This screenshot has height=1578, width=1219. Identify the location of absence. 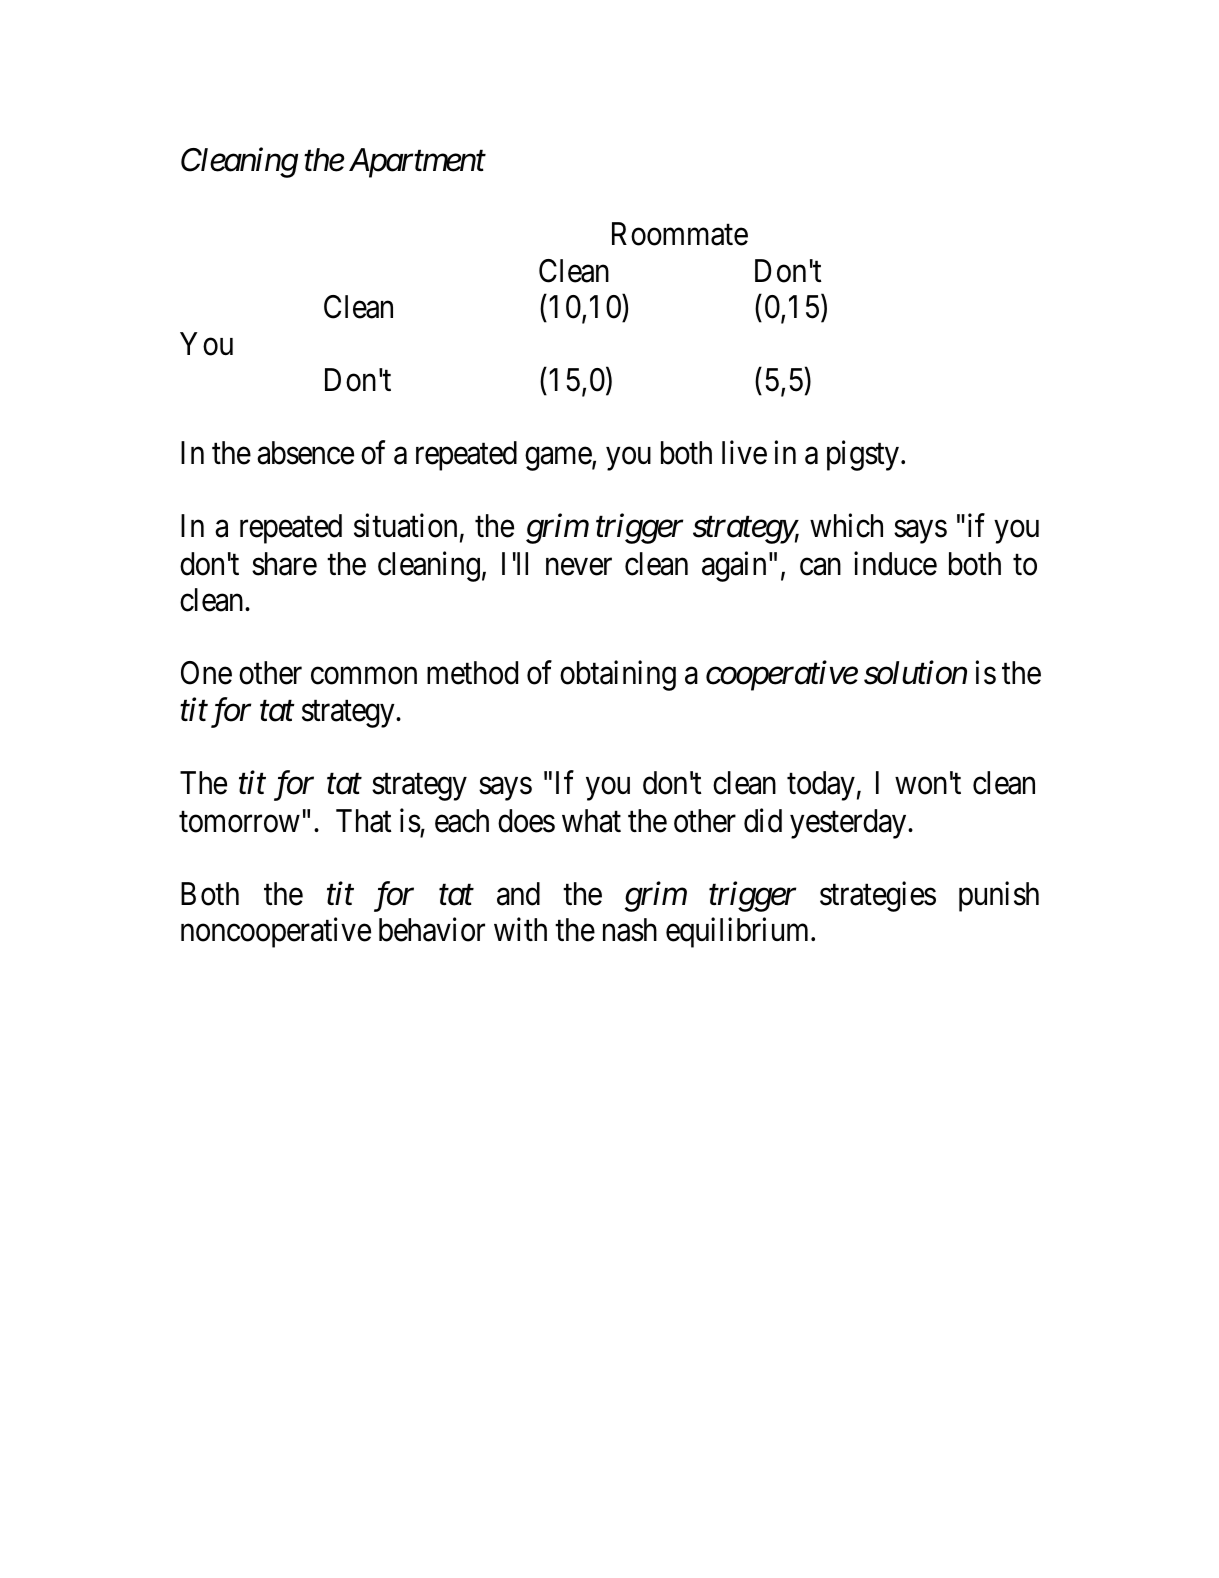
(305, 453).
